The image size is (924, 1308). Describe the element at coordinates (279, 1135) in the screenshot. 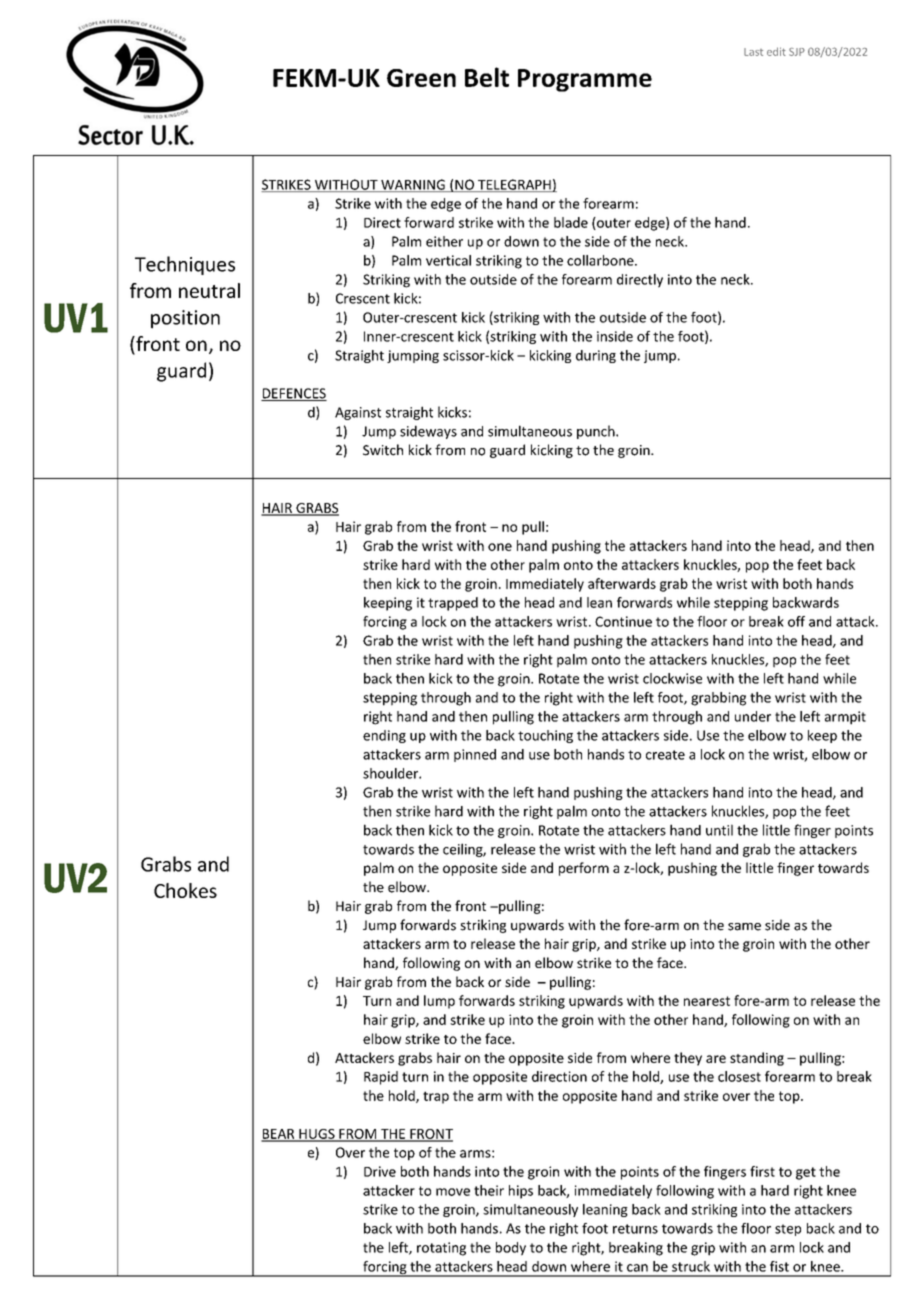

I see `BEAR` at that location.
